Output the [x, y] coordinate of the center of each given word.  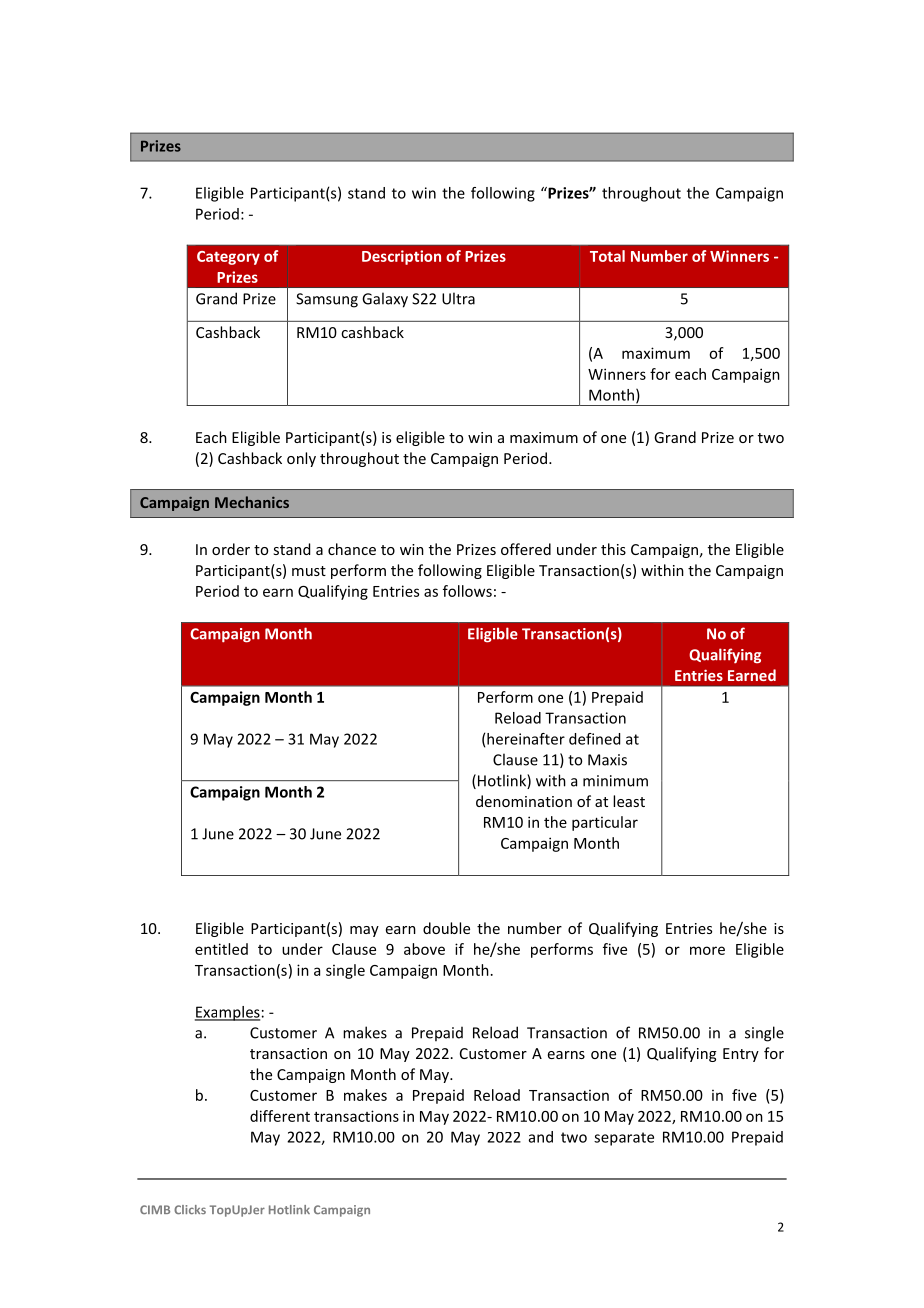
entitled [221, 949]
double [446, 928]
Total [607, 256]
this [613, 549]
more [707, 950]
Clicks [190, 1209]
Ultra [458, 298]
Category [228, 258]
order [231, 549]
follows [467, 591]
